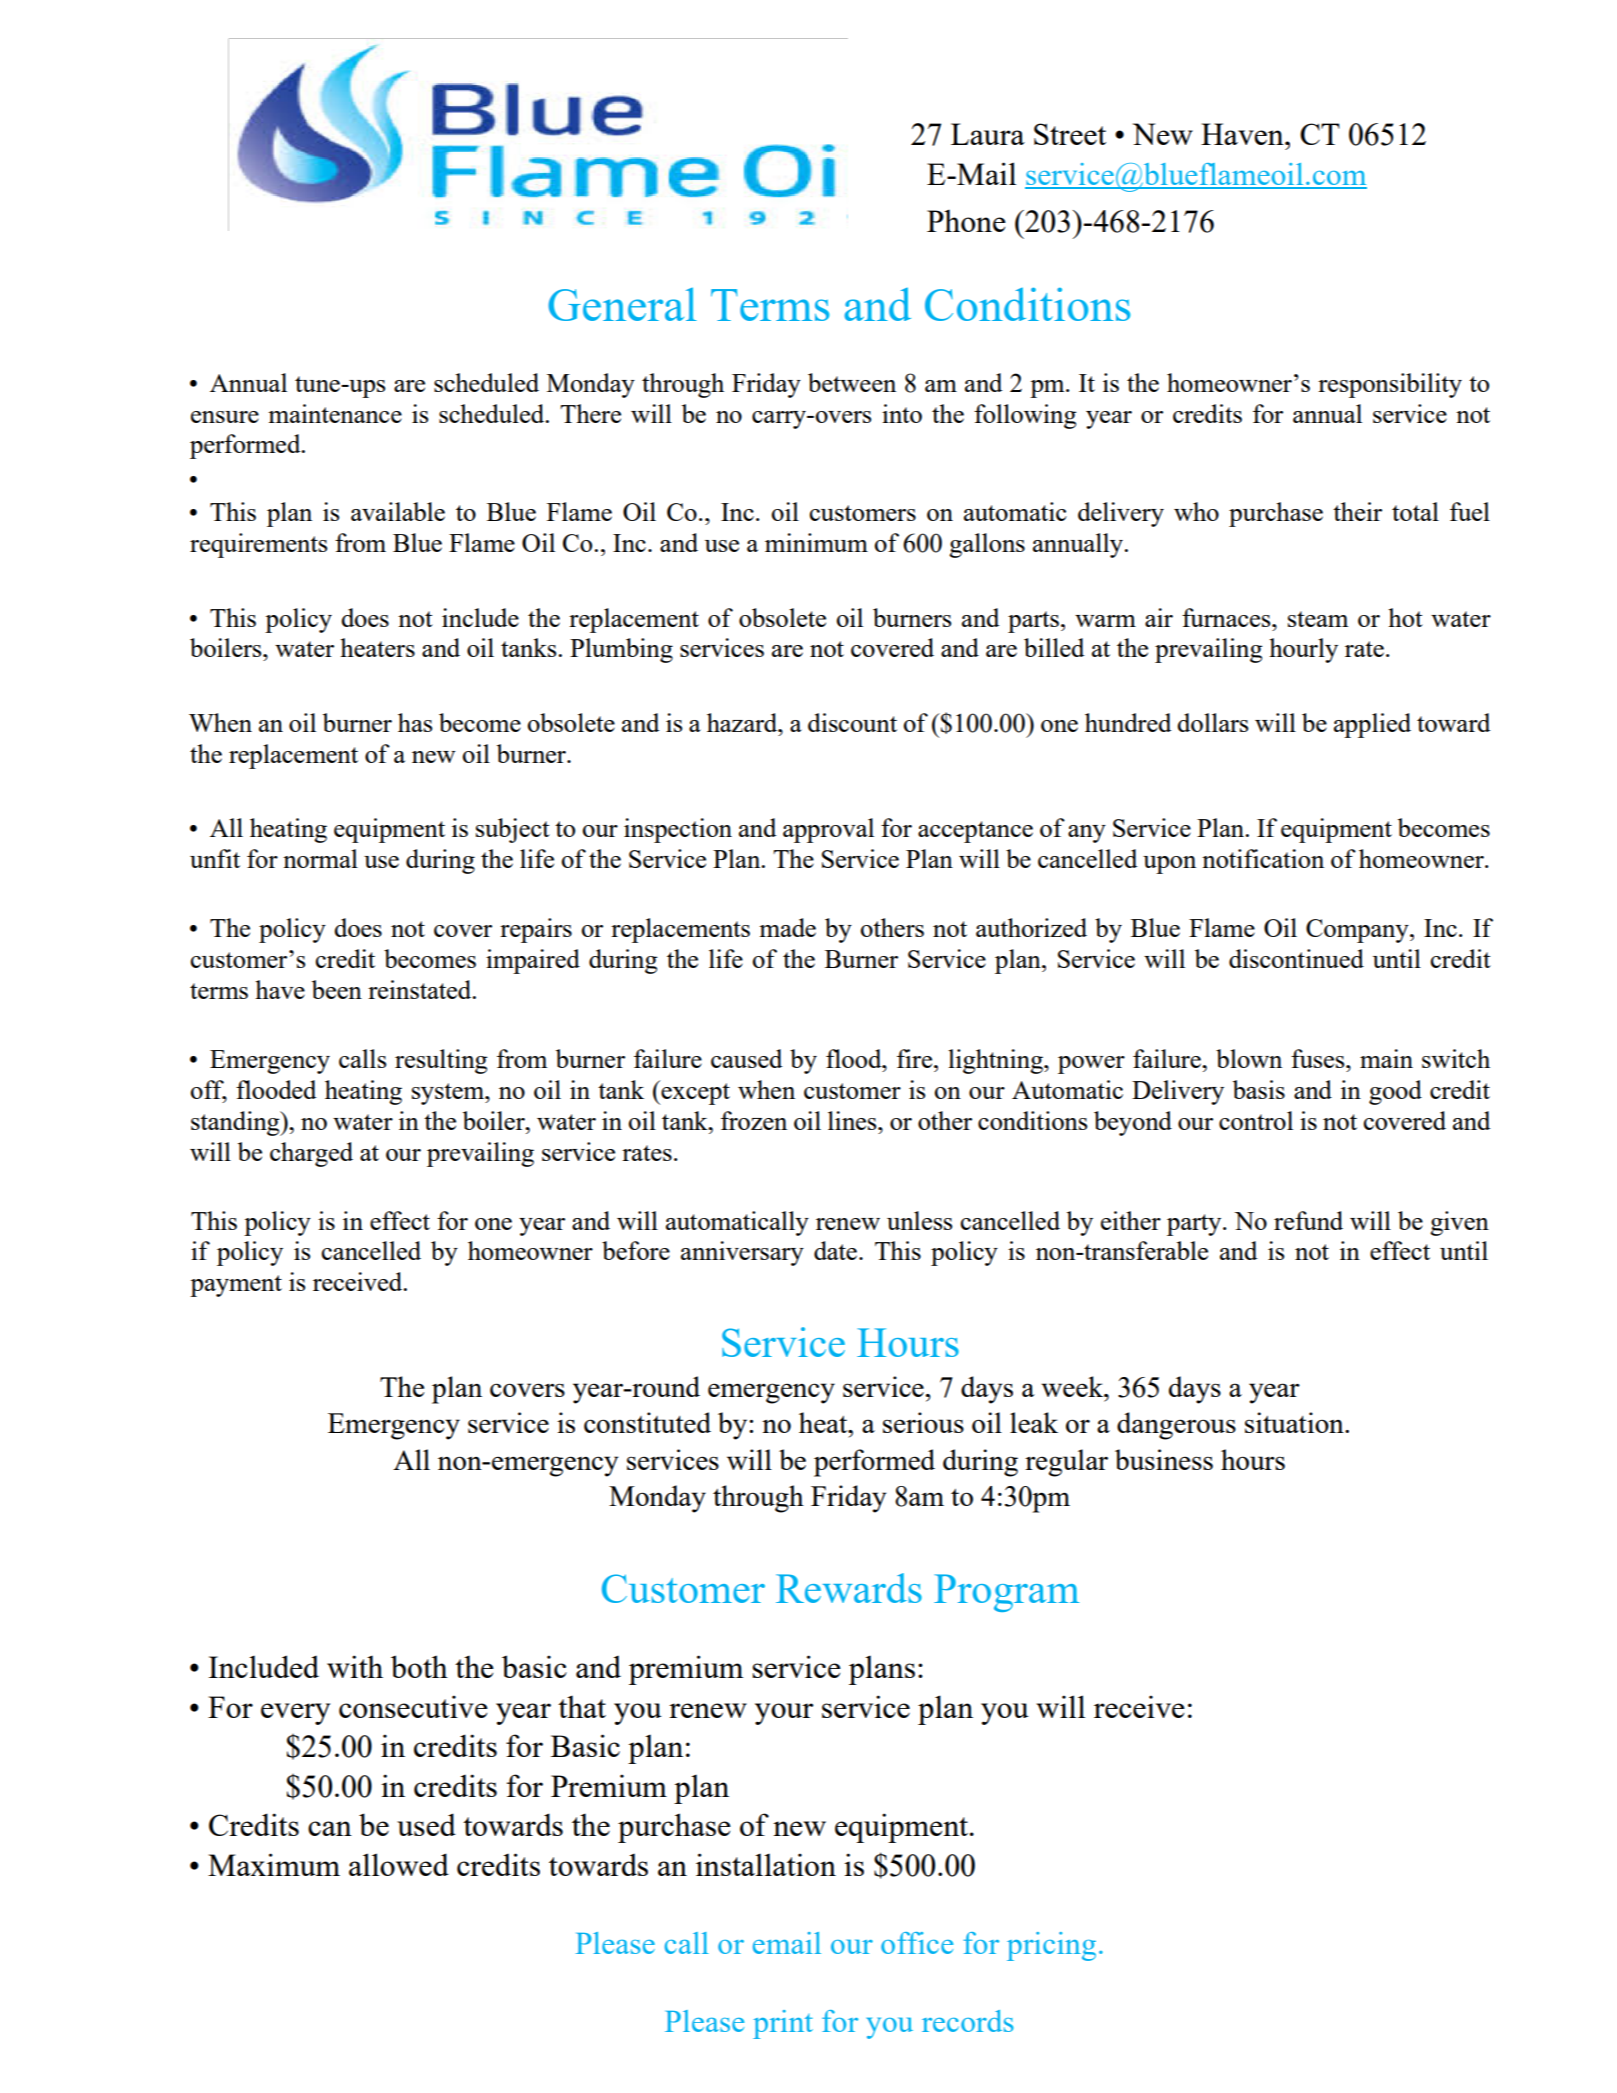 This image has width=1617, height=2093. Describe the element at coordinates (816, 542) in the image. I see `minimum` at that location.
